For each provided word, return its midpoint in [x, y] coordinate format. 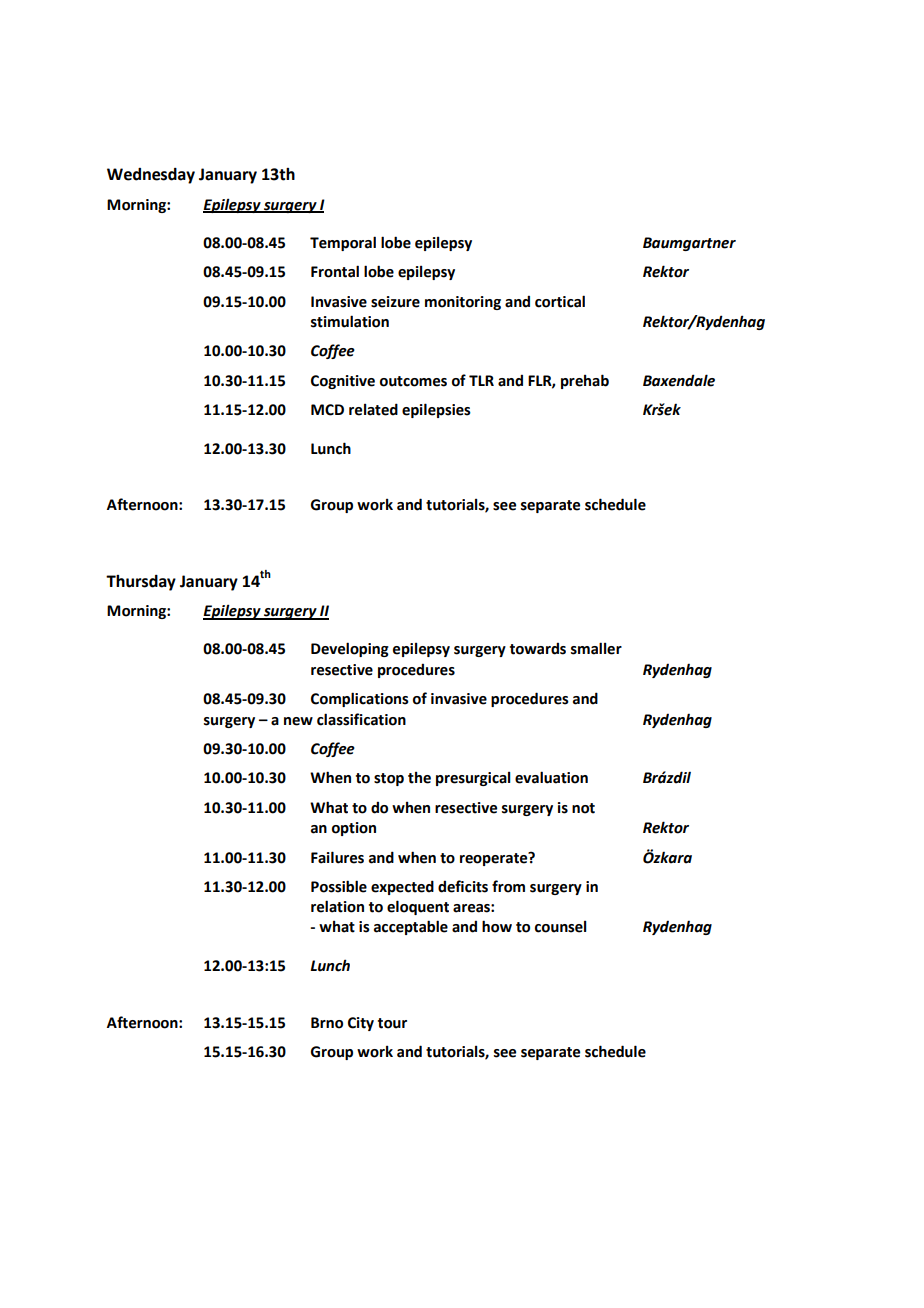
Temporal [343, 243]
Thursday [141, 583]
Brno [327, 1023]
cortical [560, 301]
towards [538, 648]
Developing [350, 649]
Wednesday [151, 176]
